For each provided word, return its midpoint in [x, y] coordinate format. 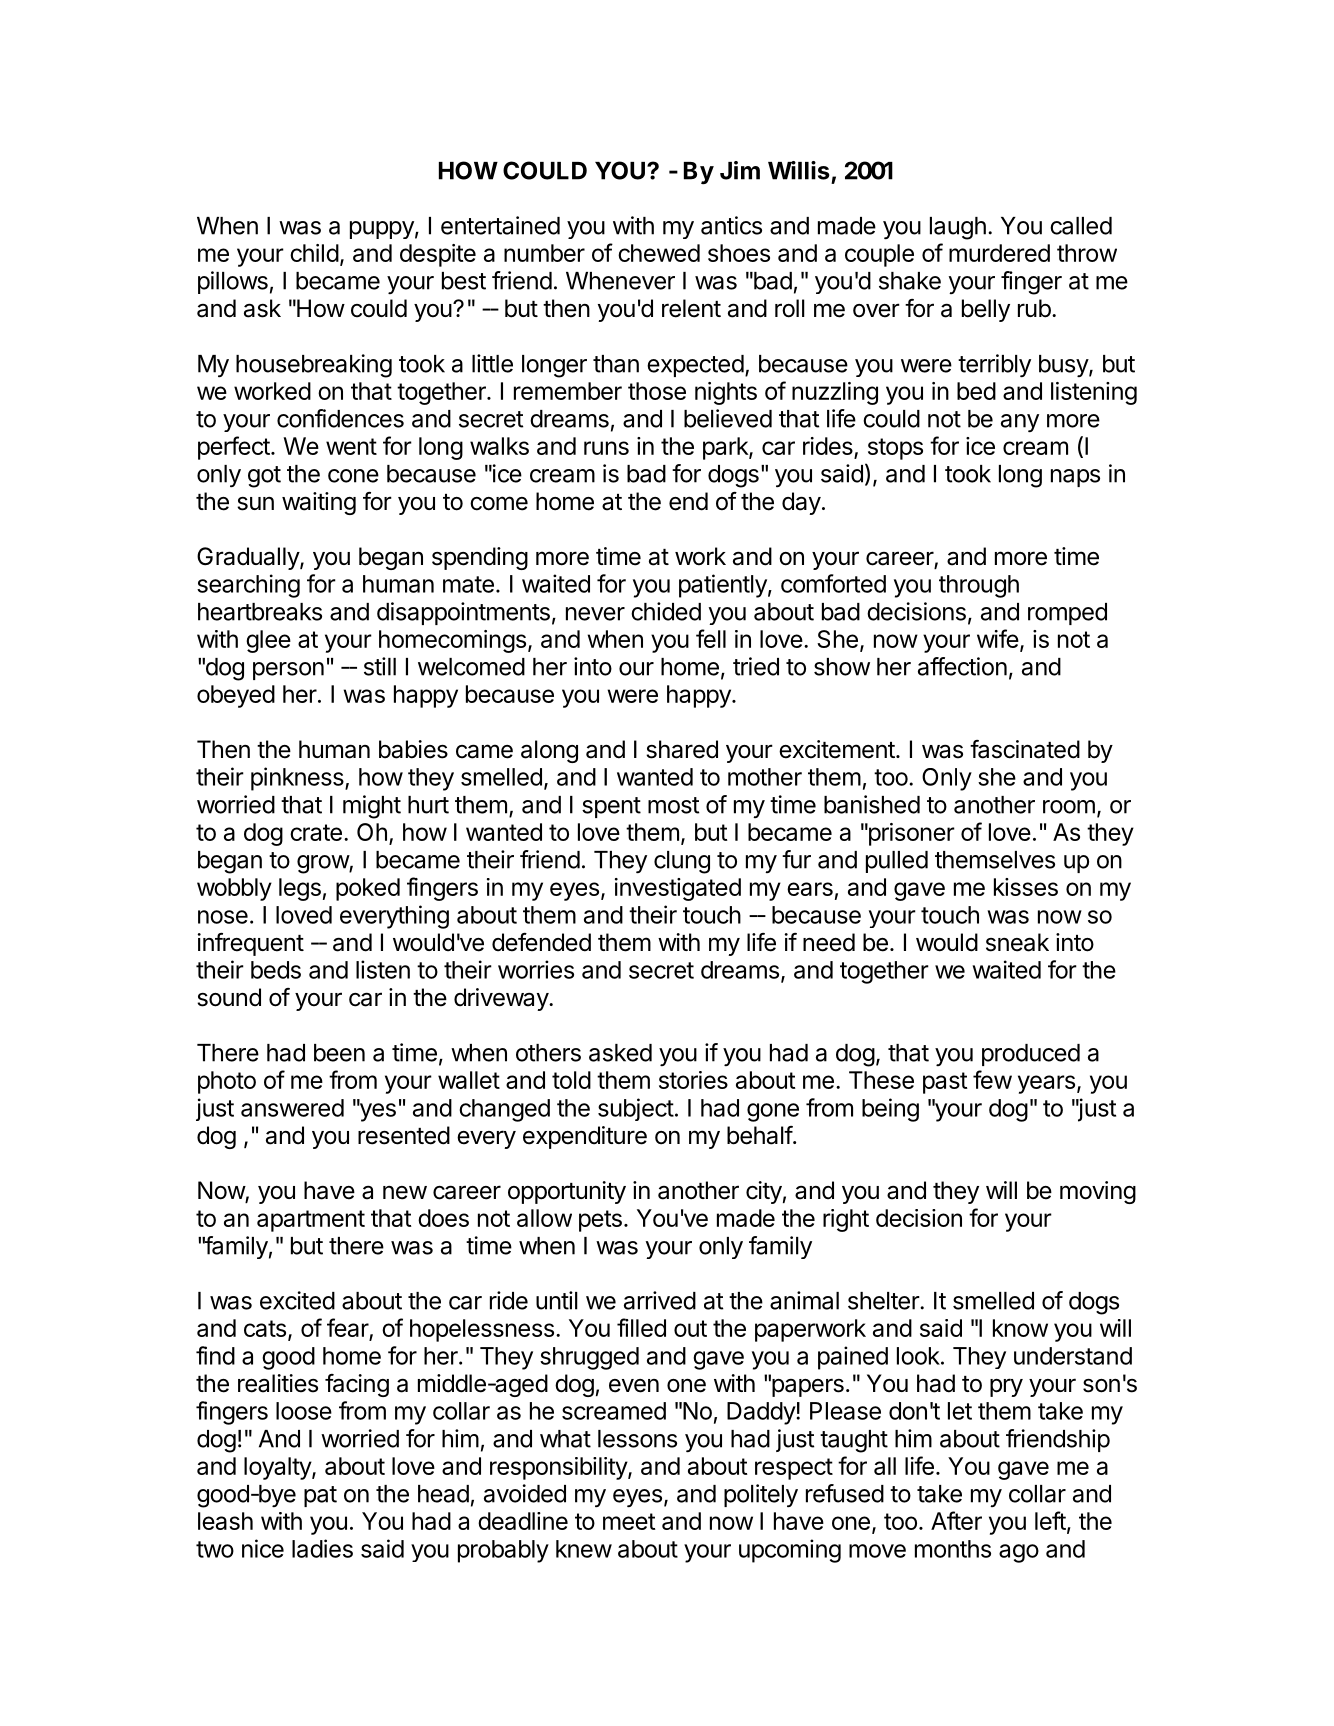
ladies [322, 1548]
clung [682, 862]
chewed [659, 253]
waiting [319, 503]
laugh [958, 228]
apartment [311, 1221]
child [314, 253]
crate [316, 832]
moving [1098, 1192]
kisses [1026, 887]
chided [666, 611]
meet [629, 1521]
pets [600, 1221]
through [979, 586]
